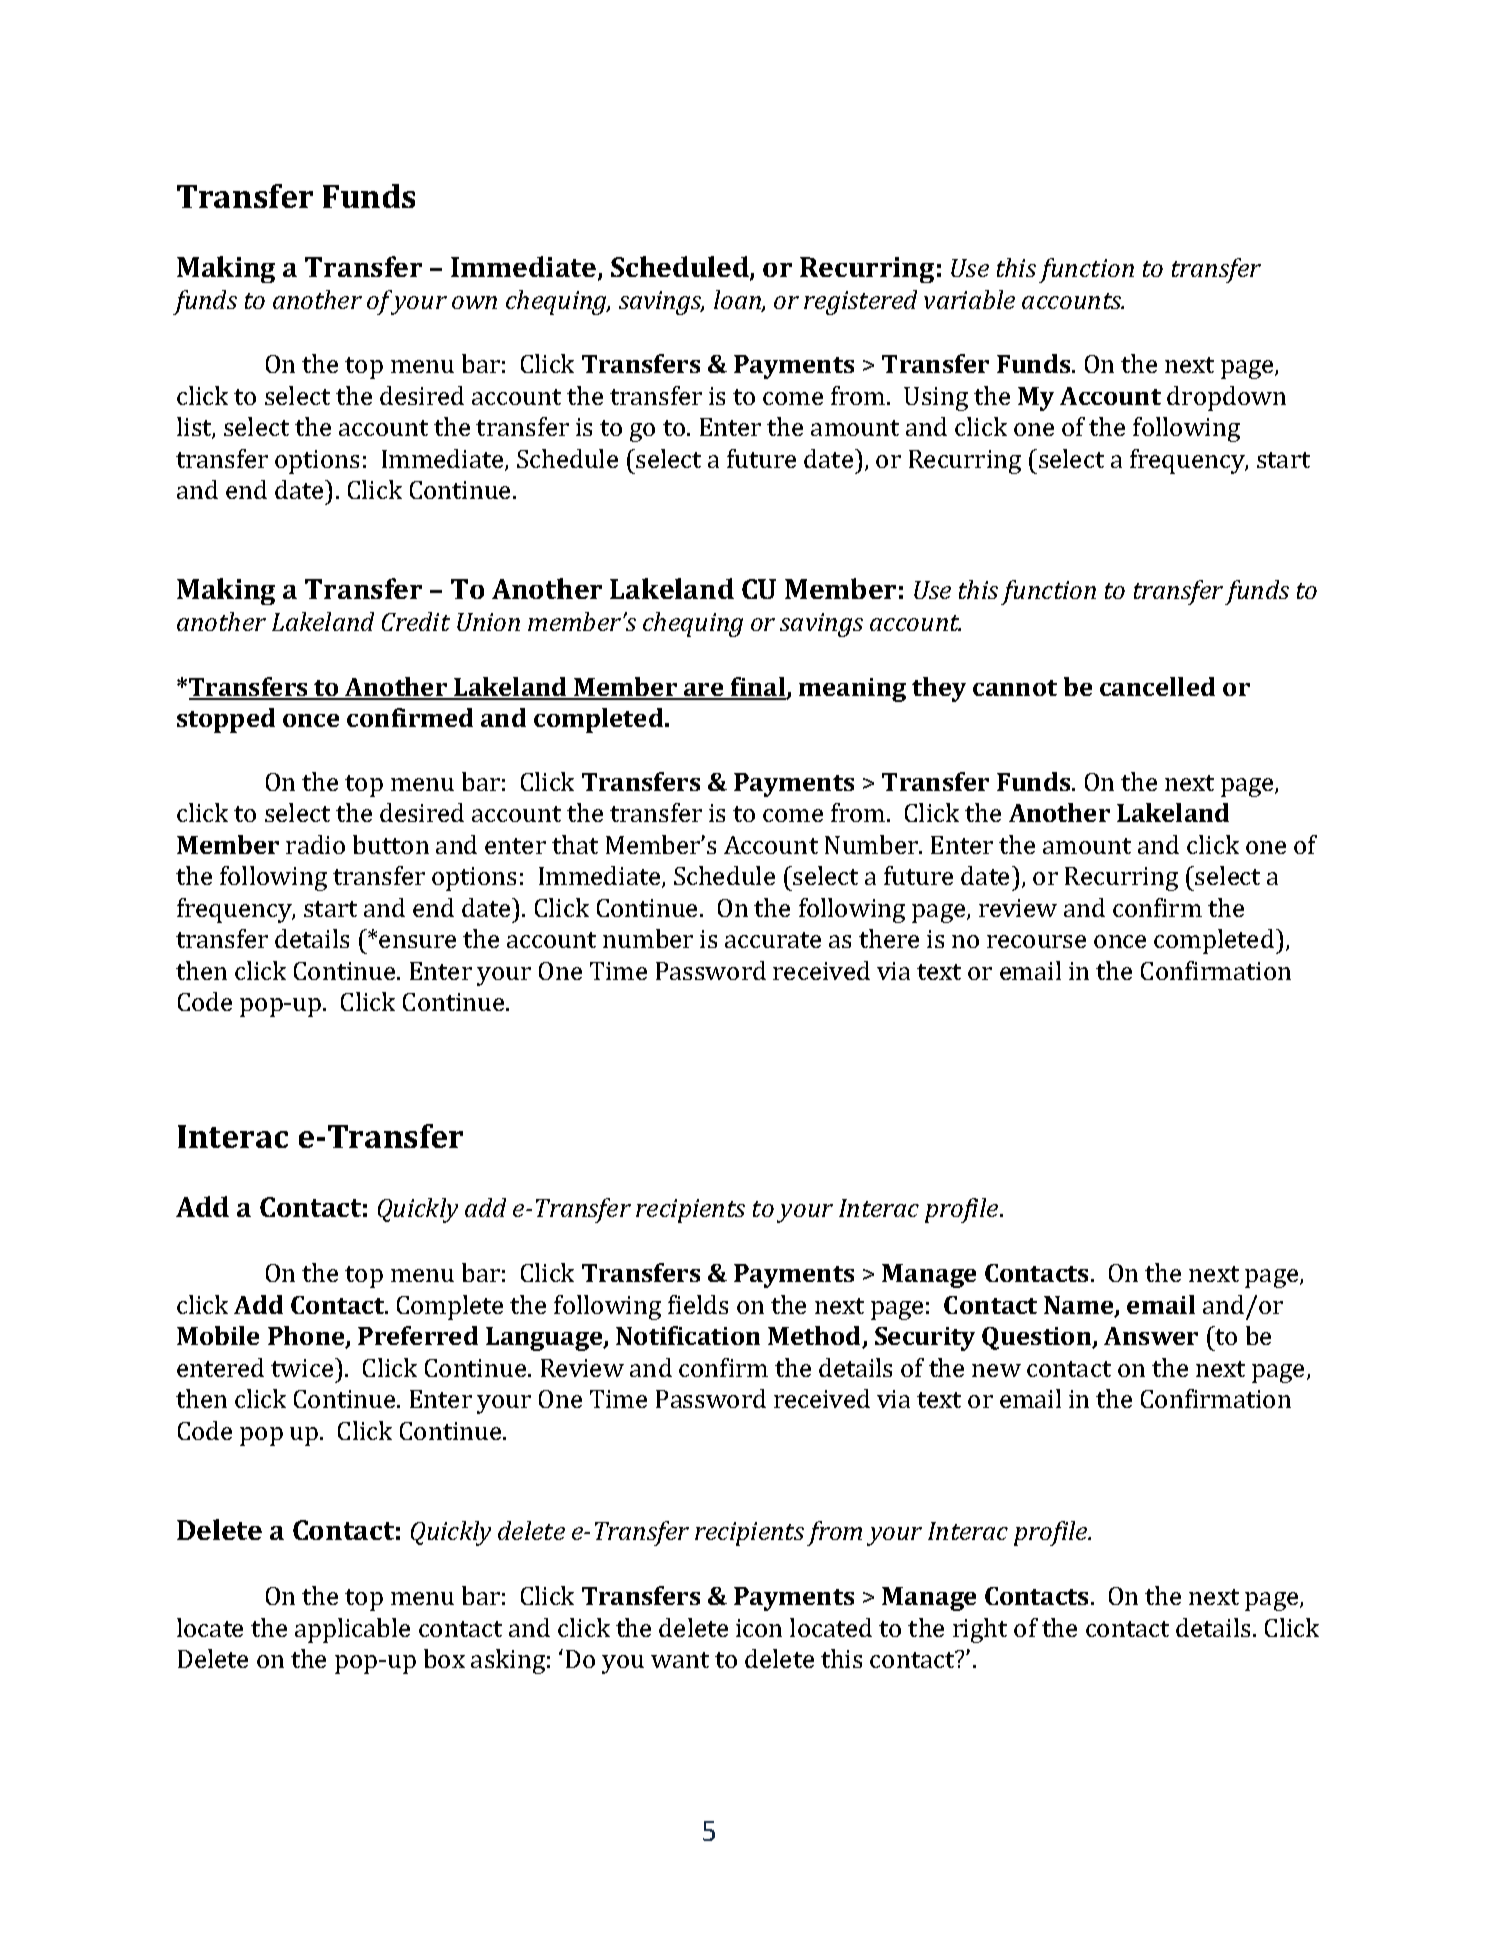 The height and width of the page is (1937, 1497). I want to click on recourse, so click(1036, 941).
